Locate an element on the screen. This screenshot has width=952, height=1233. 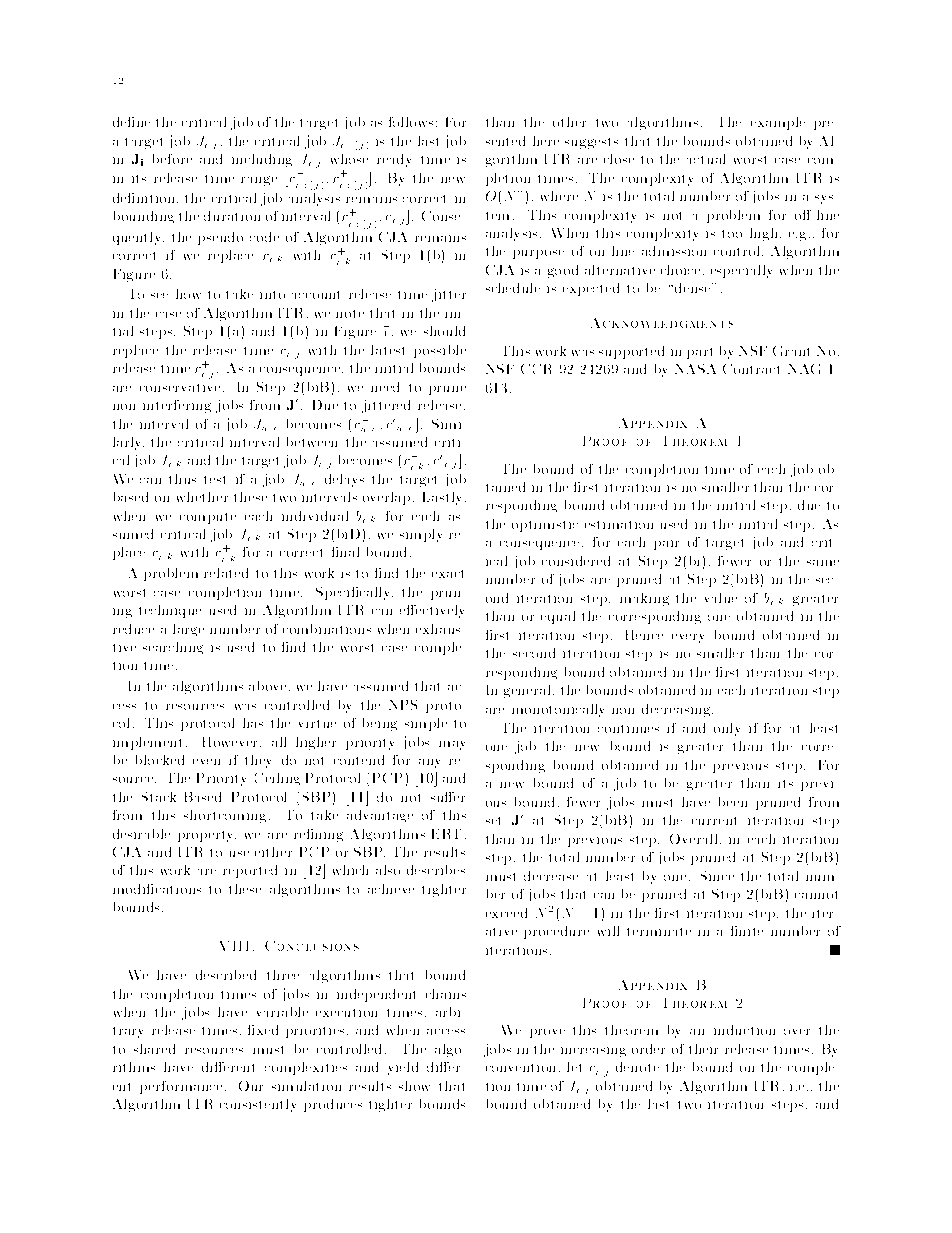
has is located at coordinates (253, 723).
